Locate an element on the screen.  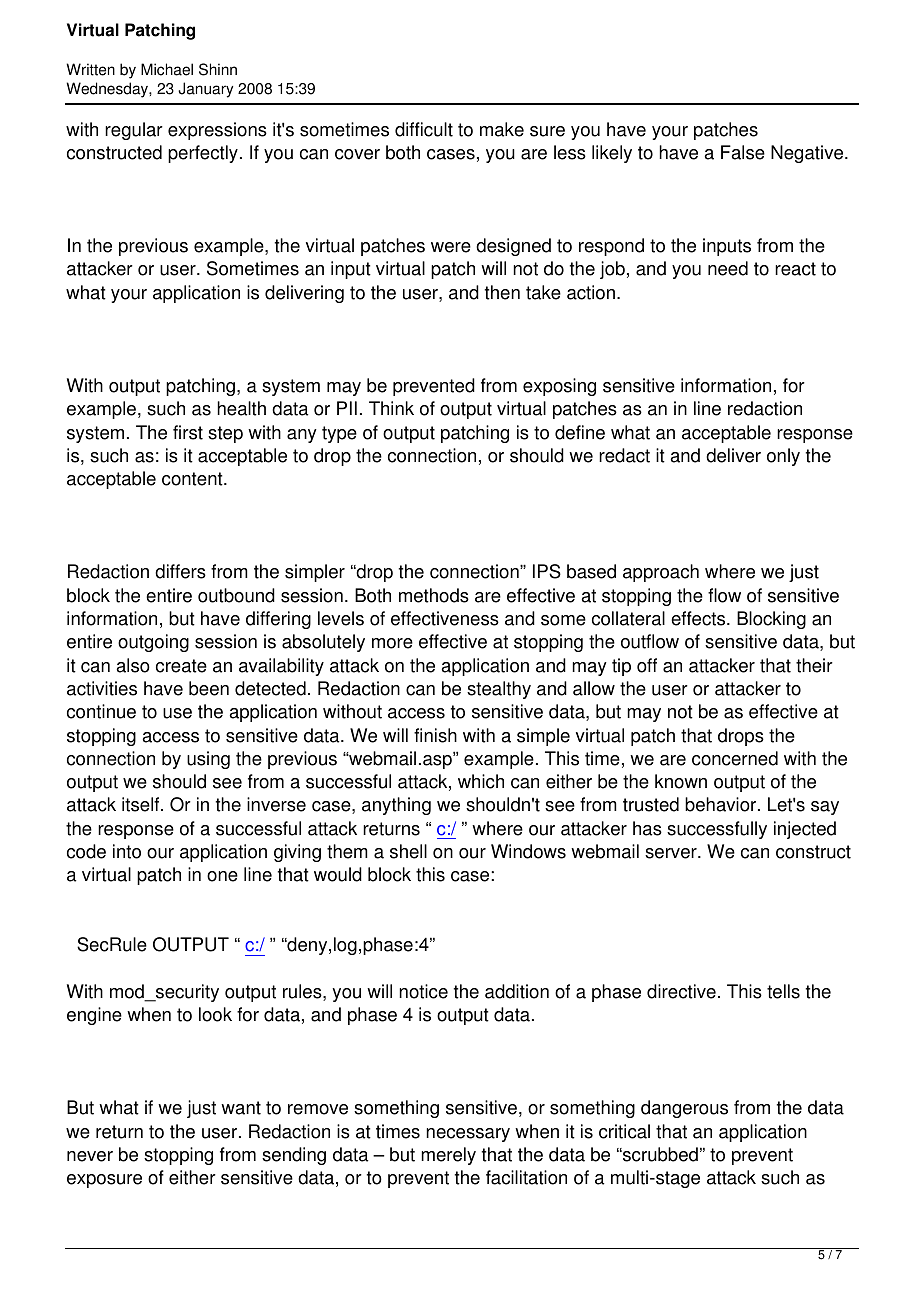
want is located at coordinates (241, 1108).
